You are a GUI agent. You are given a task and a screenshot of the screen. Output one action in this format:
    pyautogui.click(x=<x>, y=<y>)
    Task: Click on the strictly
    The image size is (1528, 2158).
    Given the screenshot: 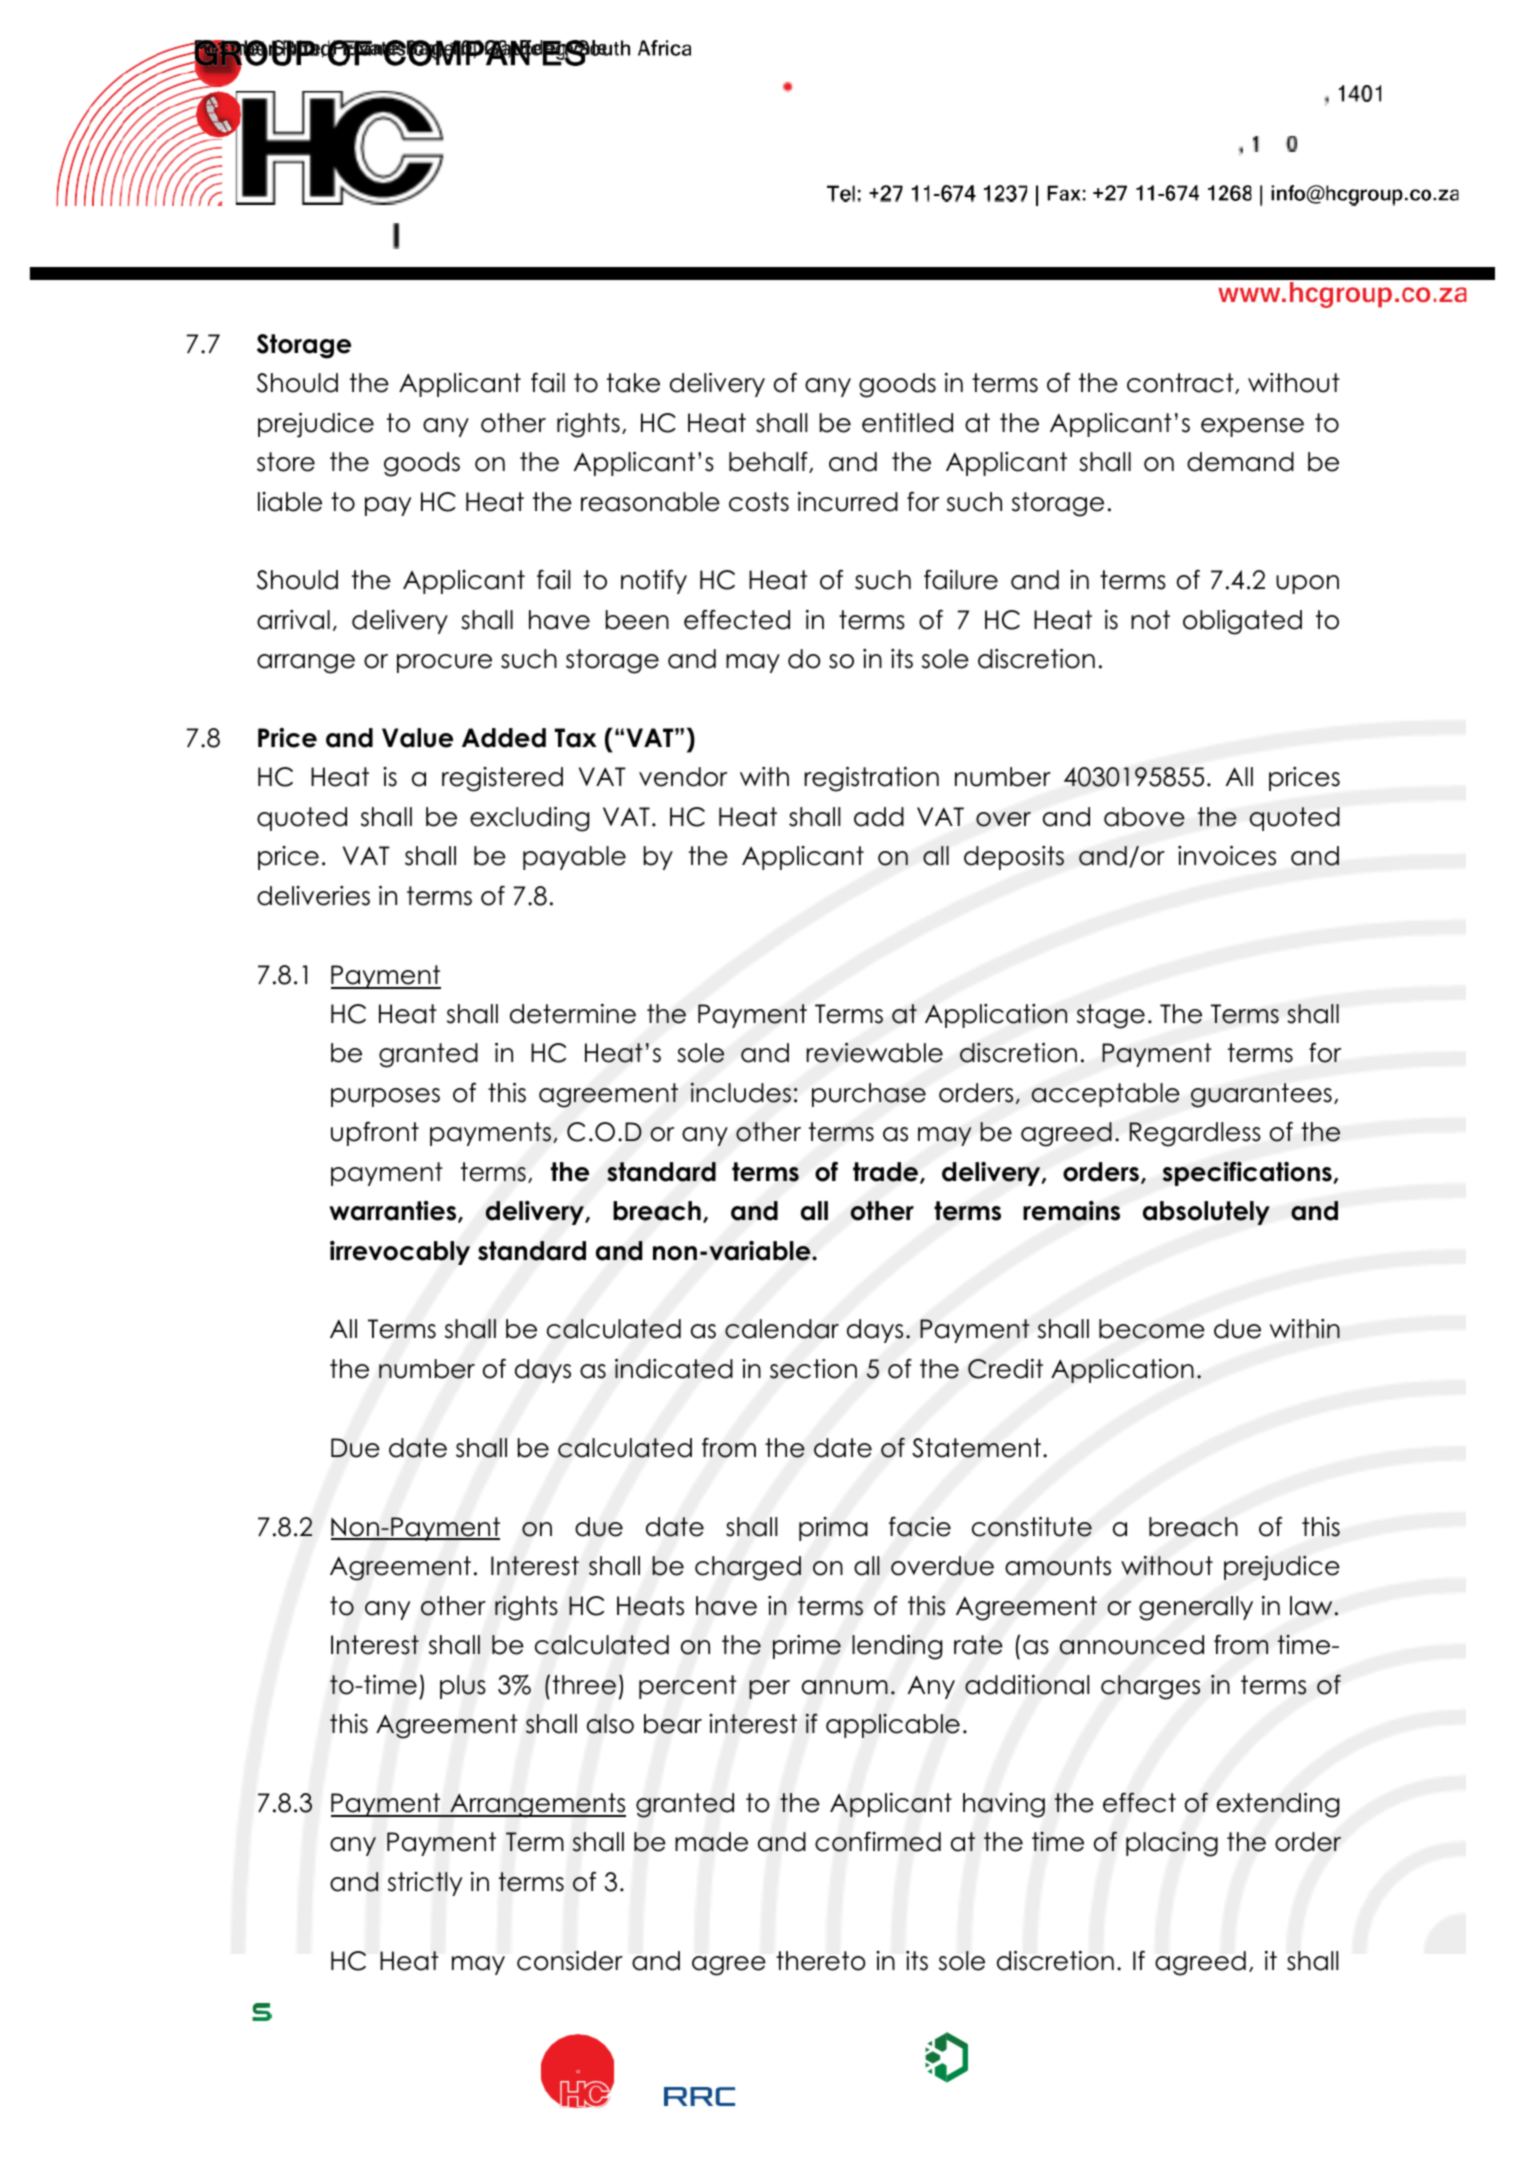 What is the action you would take?
    pyautogui.click(x=425, y=1884)
